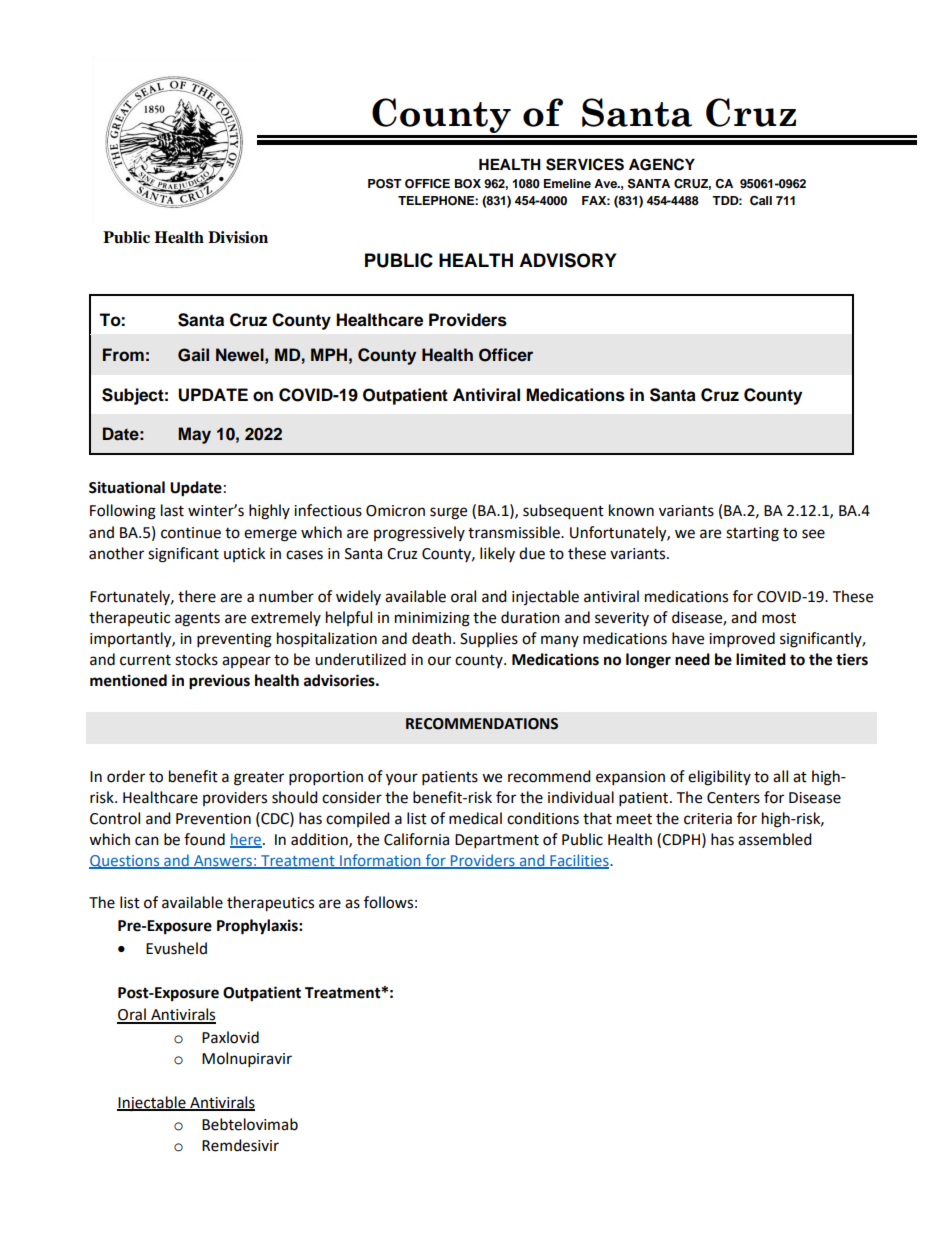 The width and height of the page is (952, 1233). What do you see at coordinates (733, 798) in the page?
I see `Centers` at bounding box center [733, 798].
